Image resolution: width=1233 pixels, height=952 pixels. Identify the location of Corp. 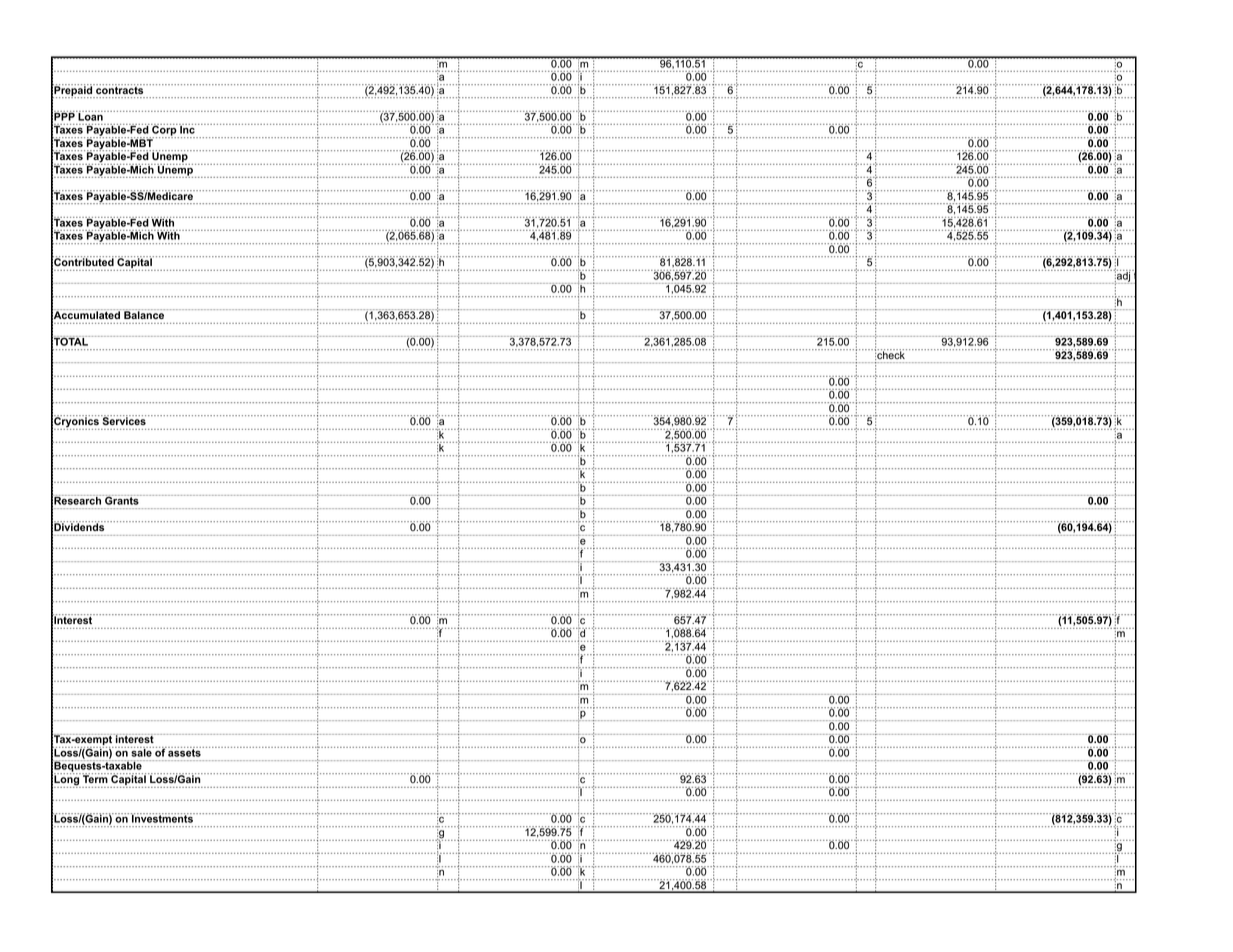
(164, 131).
